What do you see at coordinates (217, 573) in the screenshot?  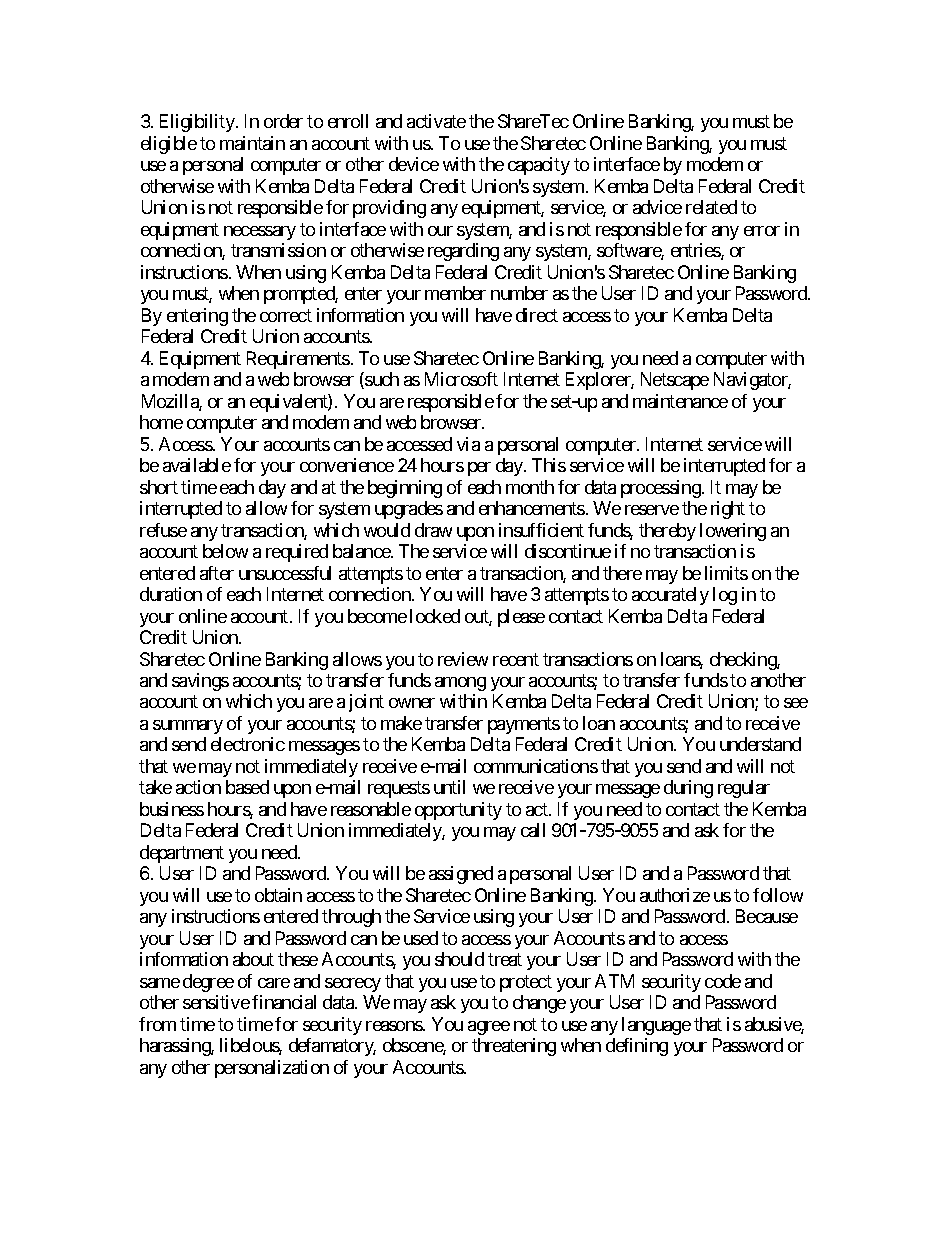 I see `after` at bounding box center [217, 573].
